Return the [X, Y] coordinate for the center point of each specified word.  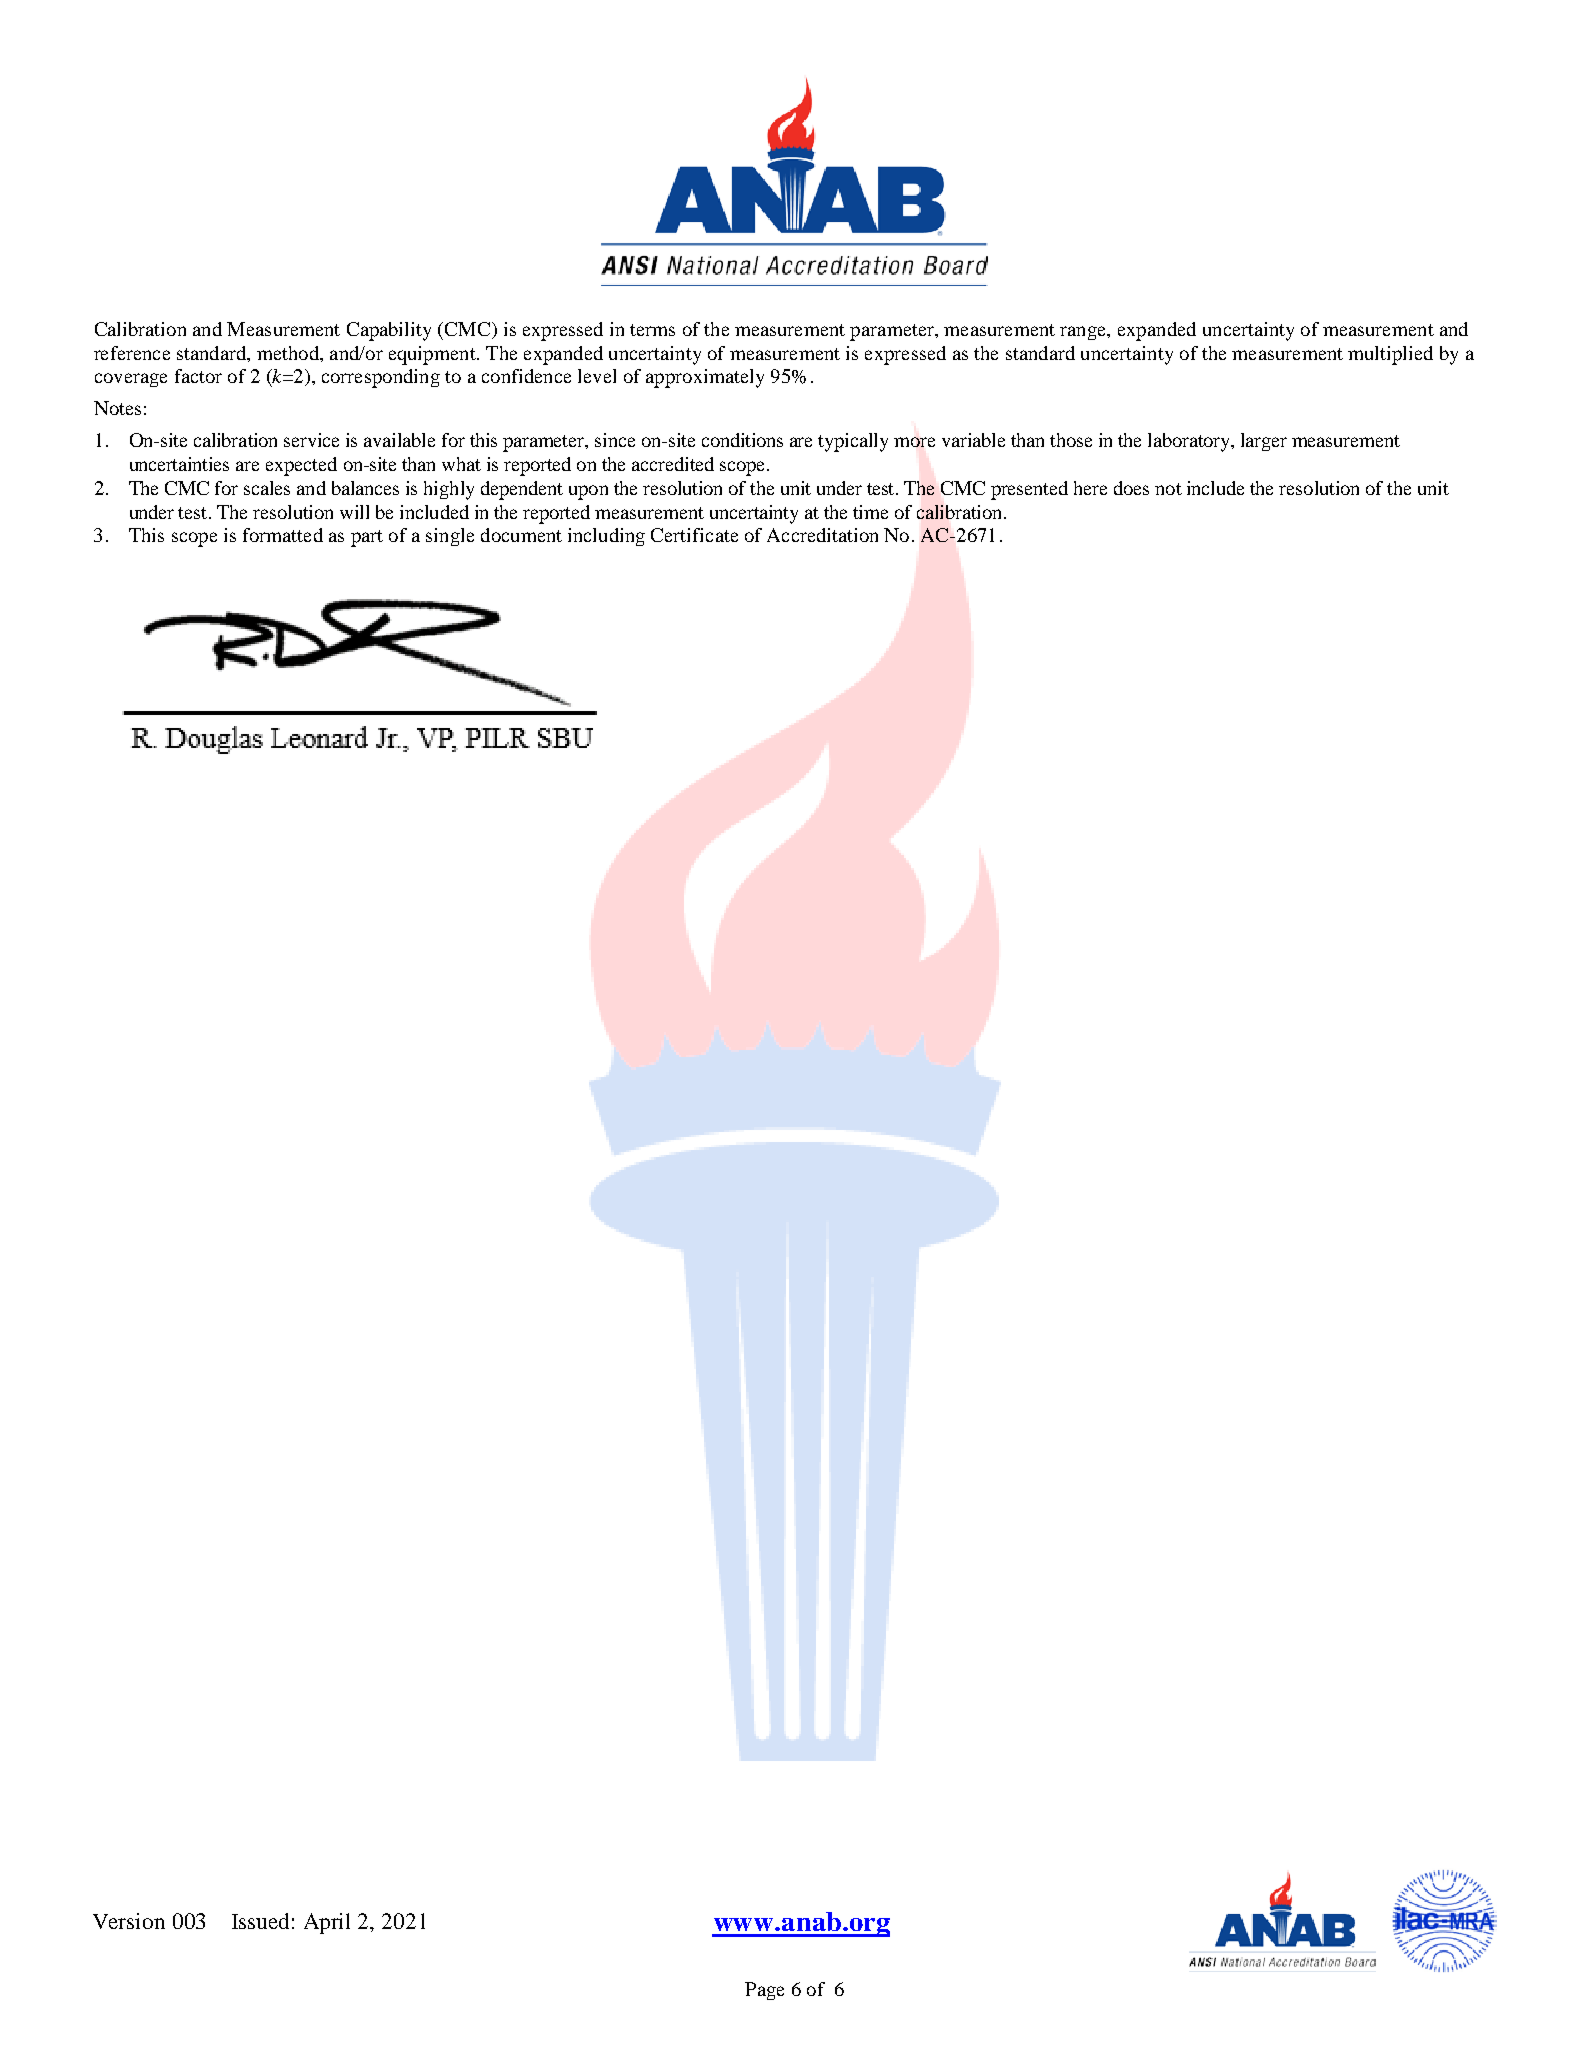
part [367, 538]
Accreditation [822, 535]
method [289, 353]
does [1131, 488]
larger [1264, 442]
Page [764, 1991]
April [327, 1923]
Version [129, 1921]
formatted [283, 535]
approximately [705, 378]
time [870, 512]
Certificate [694, 535]
